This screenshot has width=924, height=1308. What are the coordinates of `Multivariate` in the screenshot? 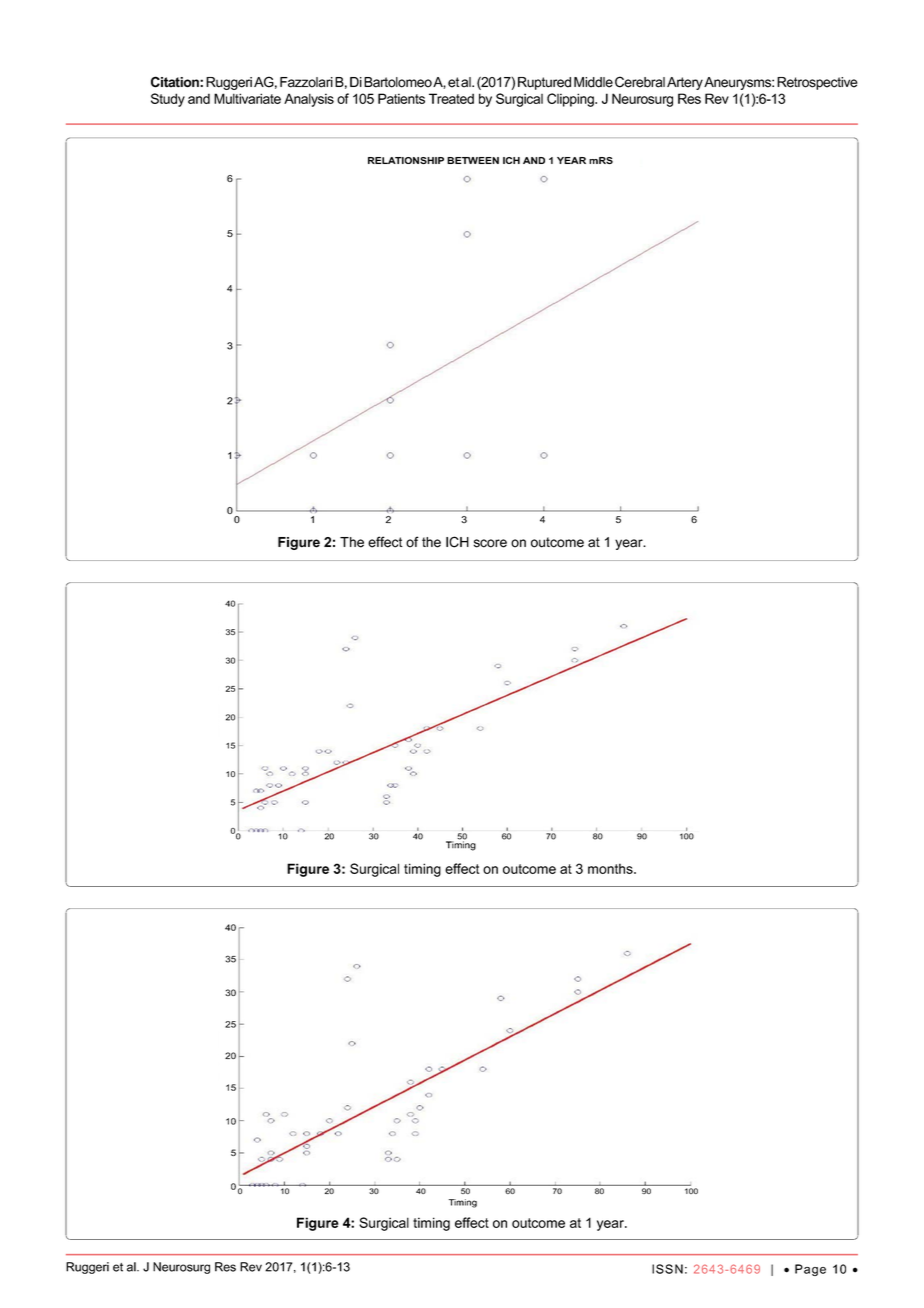 It's located at (247, 98).
